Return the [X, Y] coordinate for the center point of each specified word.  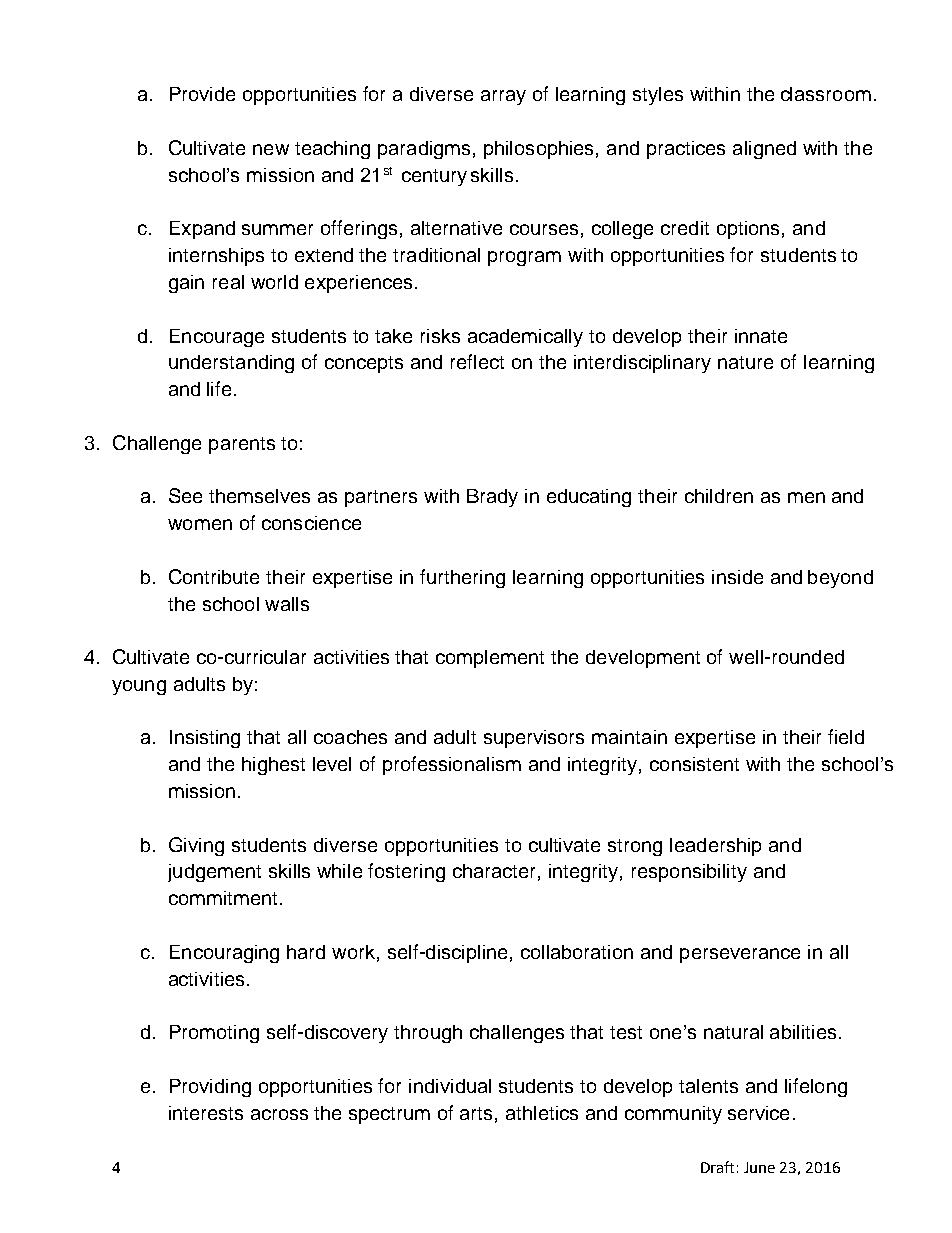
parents [242, 445]
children [719, 496]
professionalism [452, 765]
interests [206, 1113]
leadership [715, 847]
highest [273, 766]
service [758, 1113]
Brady [492, 498]
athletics [542, 1113]
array [503, 97]
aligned [764, 150]
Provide [202, 94]
